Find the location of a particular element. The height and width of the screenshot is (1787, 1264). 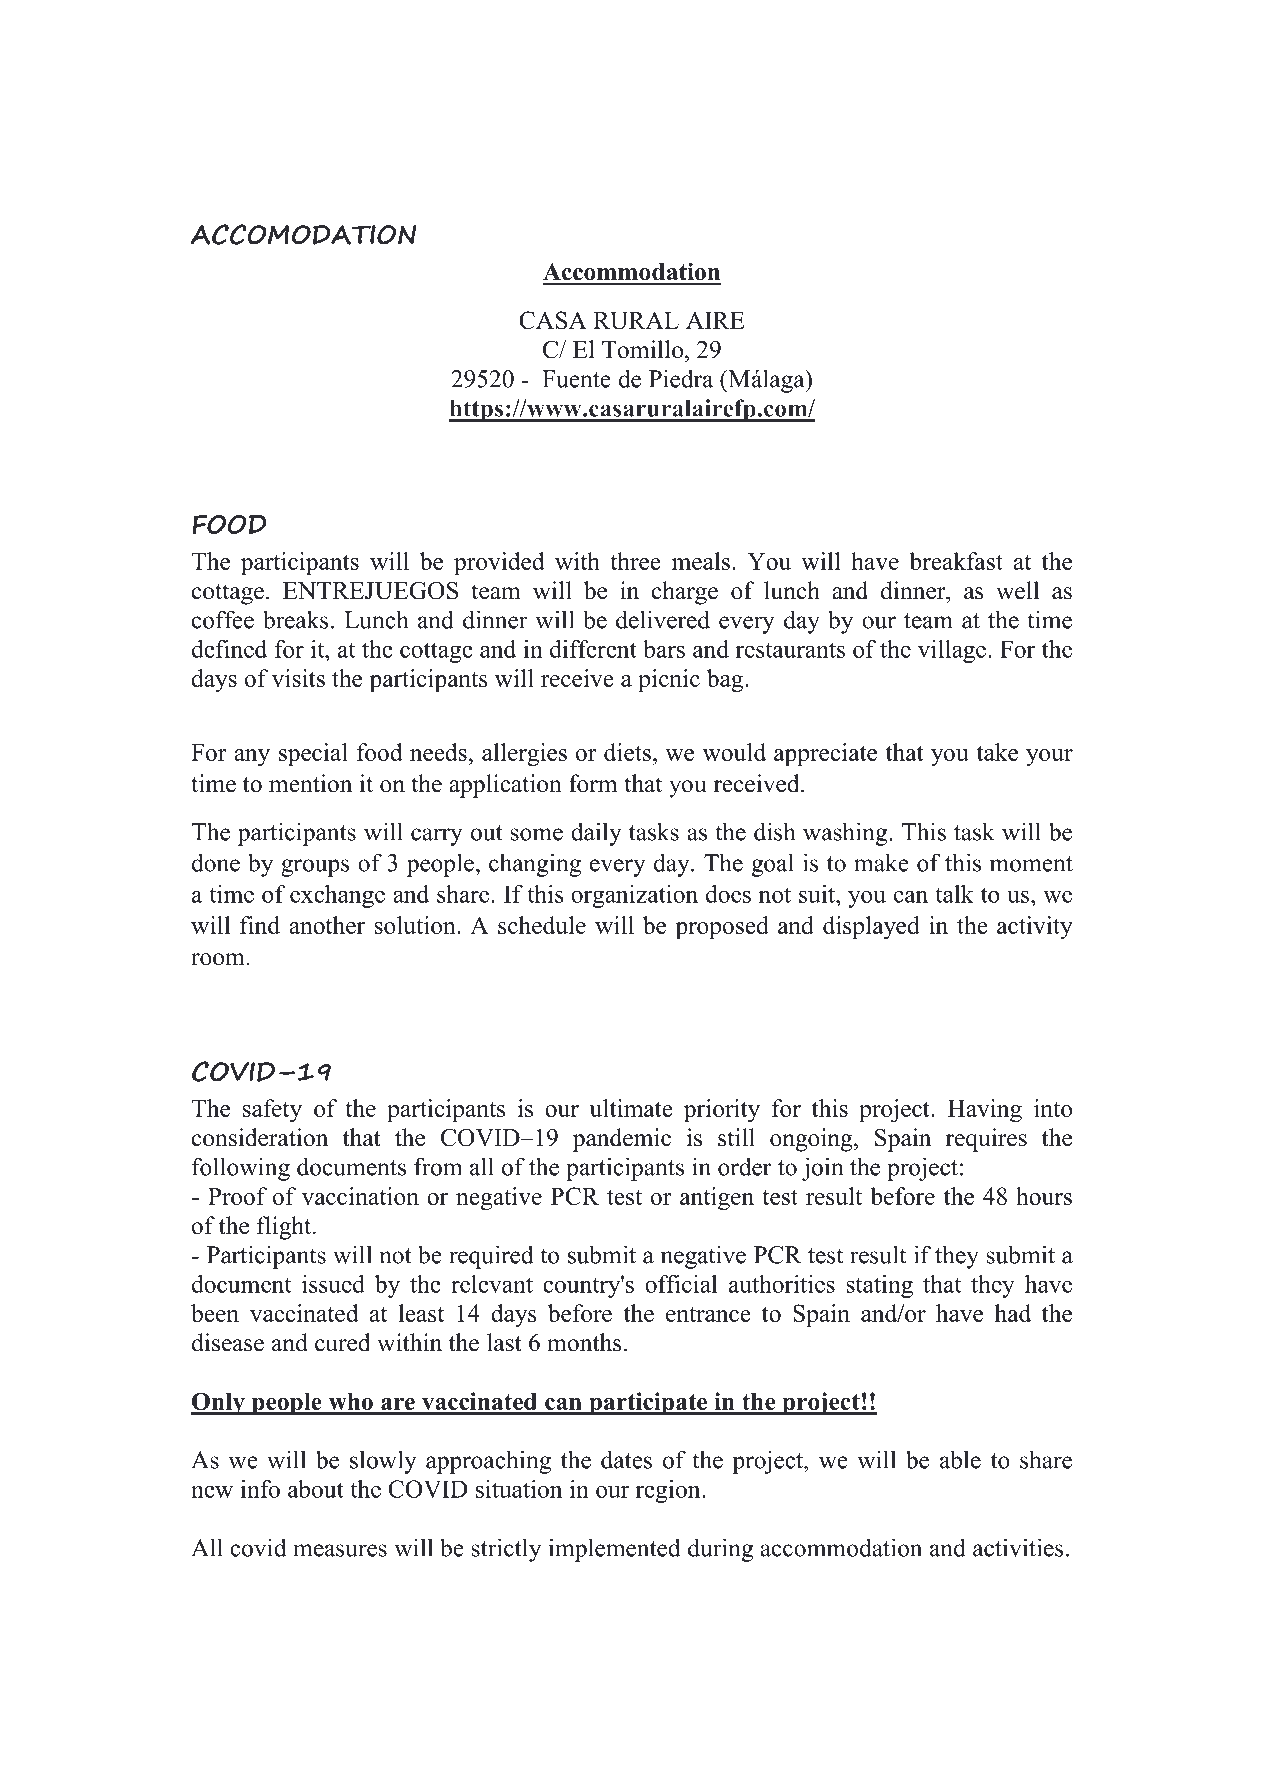

talk is located at coordinates (954, 894).
